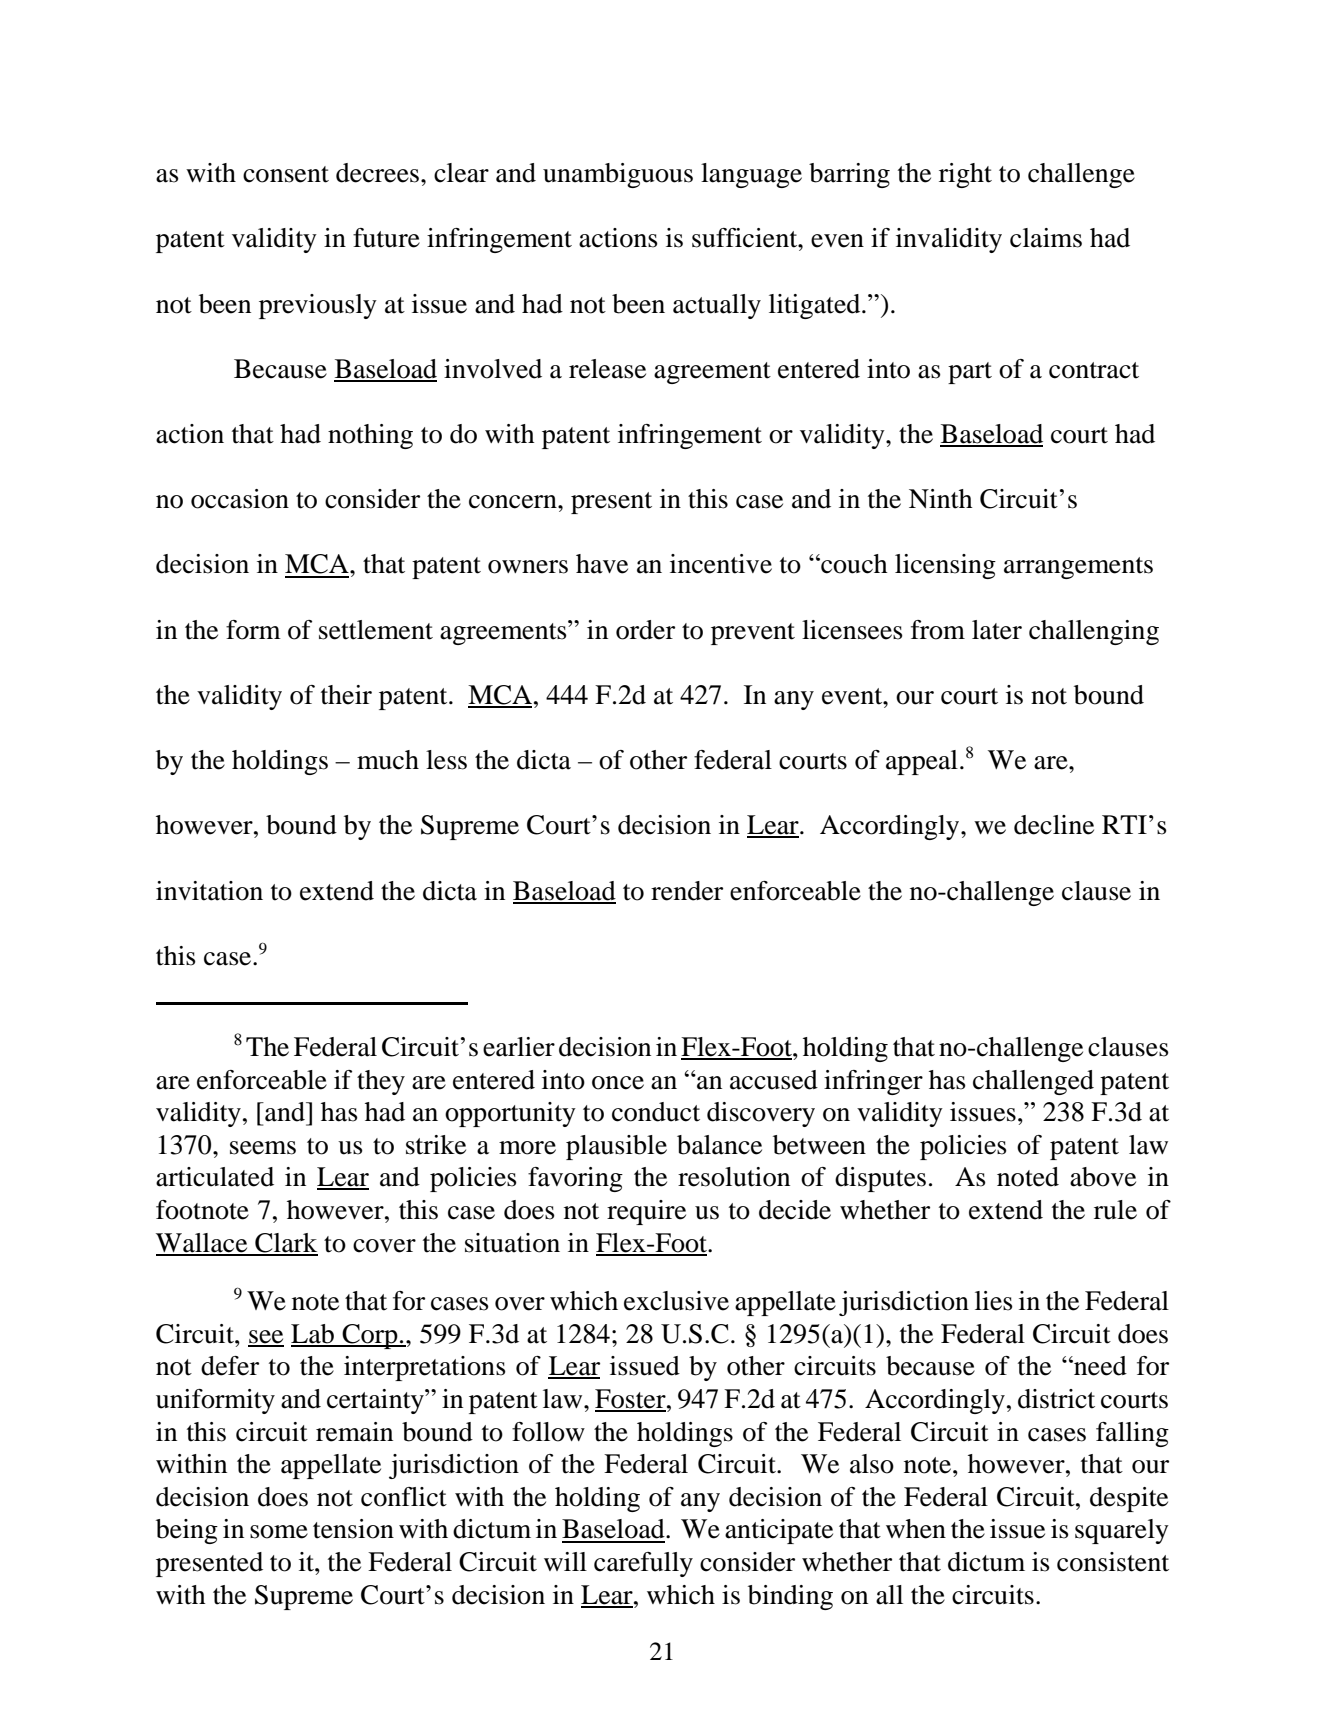  Describe the element at coordinates (381, 1082) in the screenshot. I see `they` at that location.
